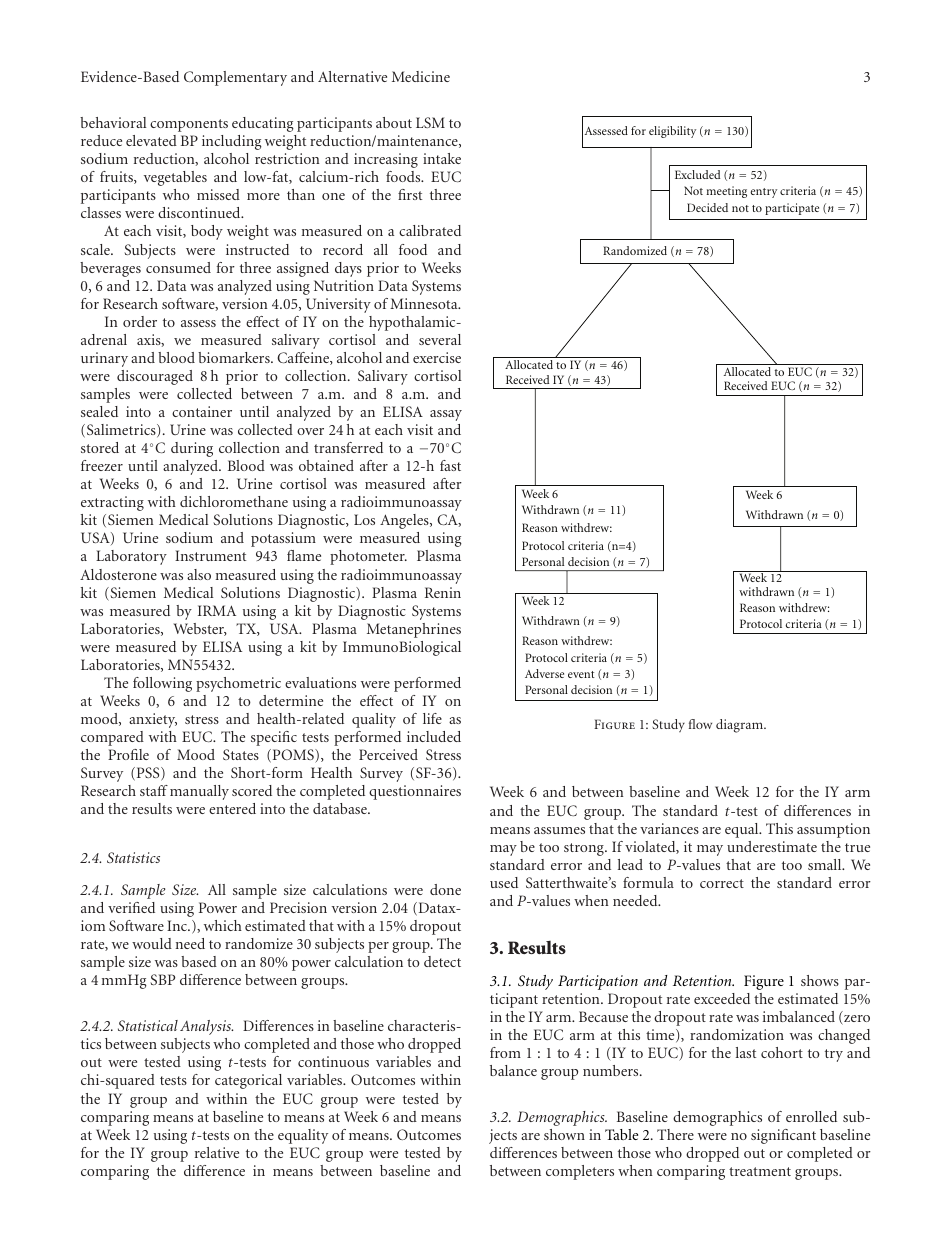 The height and width of the page is (1258, 952). I want to click on LSM, so click(430, 122).
